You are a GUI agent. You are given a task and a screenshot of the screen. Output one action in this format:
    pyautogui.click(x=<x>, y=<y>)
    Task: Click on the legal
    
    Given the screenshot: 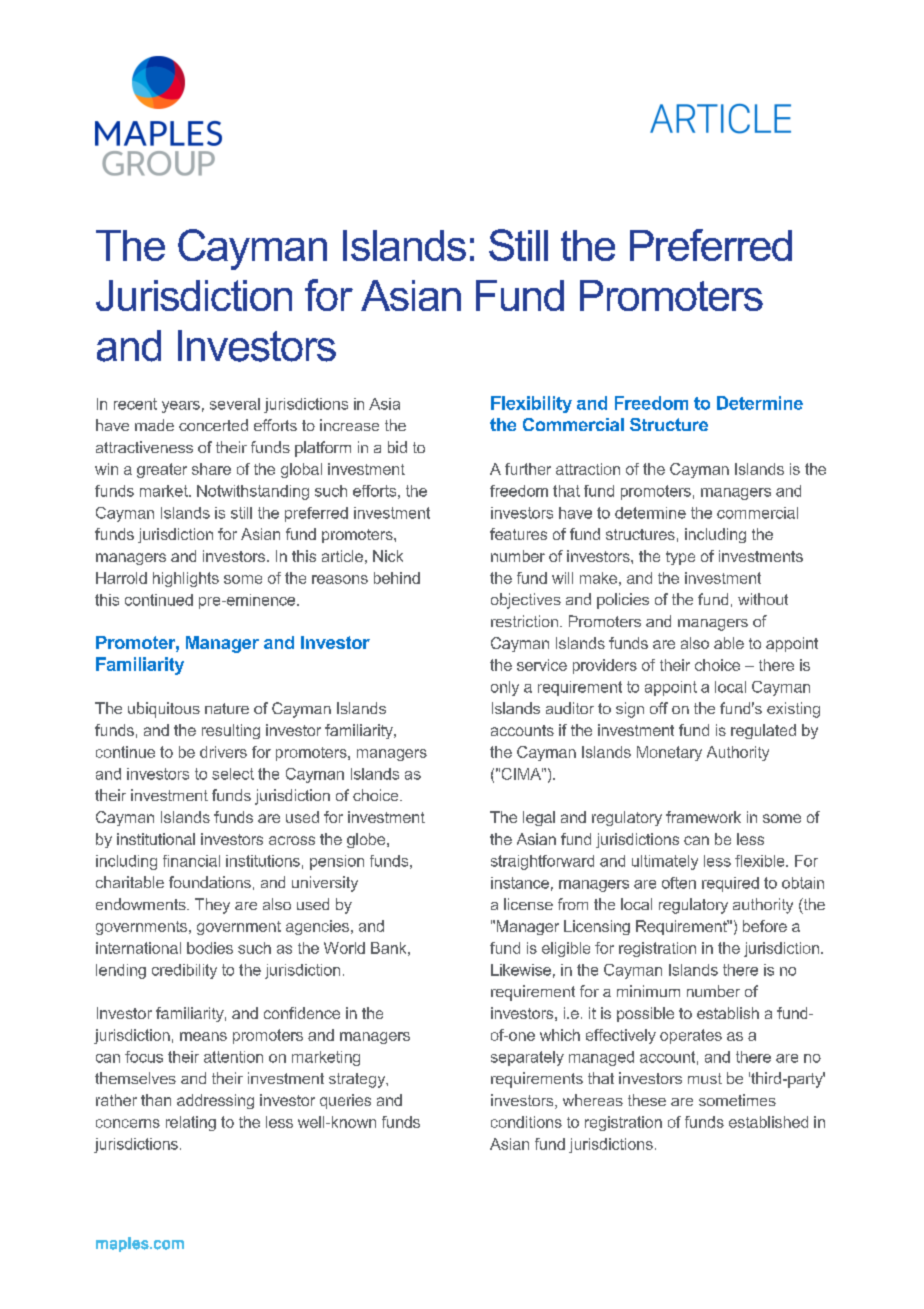 What is the action you would take?
    pyautogui.click(x=539, y=818)
